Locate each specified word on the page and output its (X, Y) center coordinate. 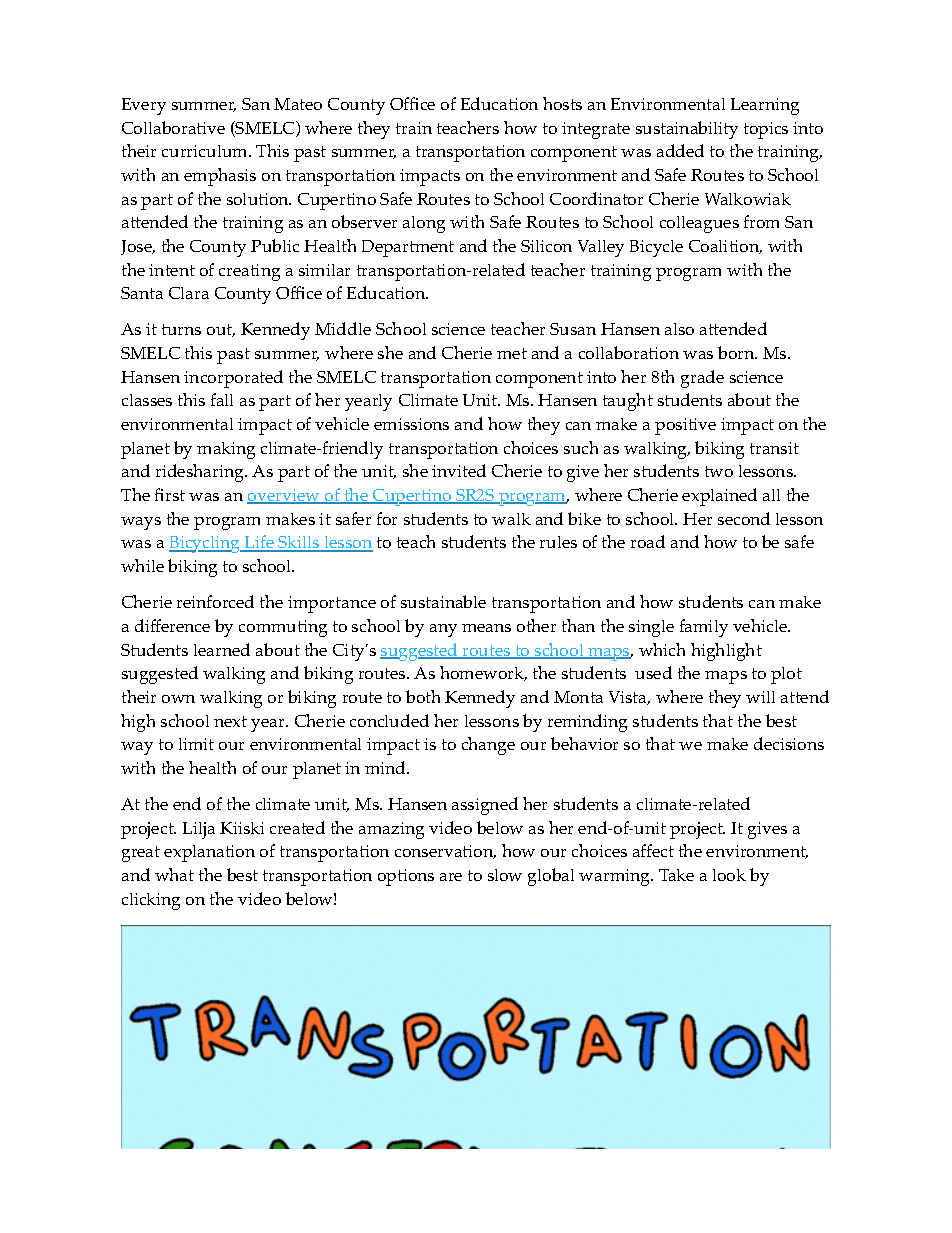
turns (181, 329)
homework (483, 673)
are (451, 877)
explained (719, 497)
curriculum (206, 151)
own (178, 699)
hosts (562, 103)
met (512, 353)
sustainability (687, 130)
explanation (209, 853)
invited (459, 470)
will (760, 697)
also (679, 329)
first (170, 494)
